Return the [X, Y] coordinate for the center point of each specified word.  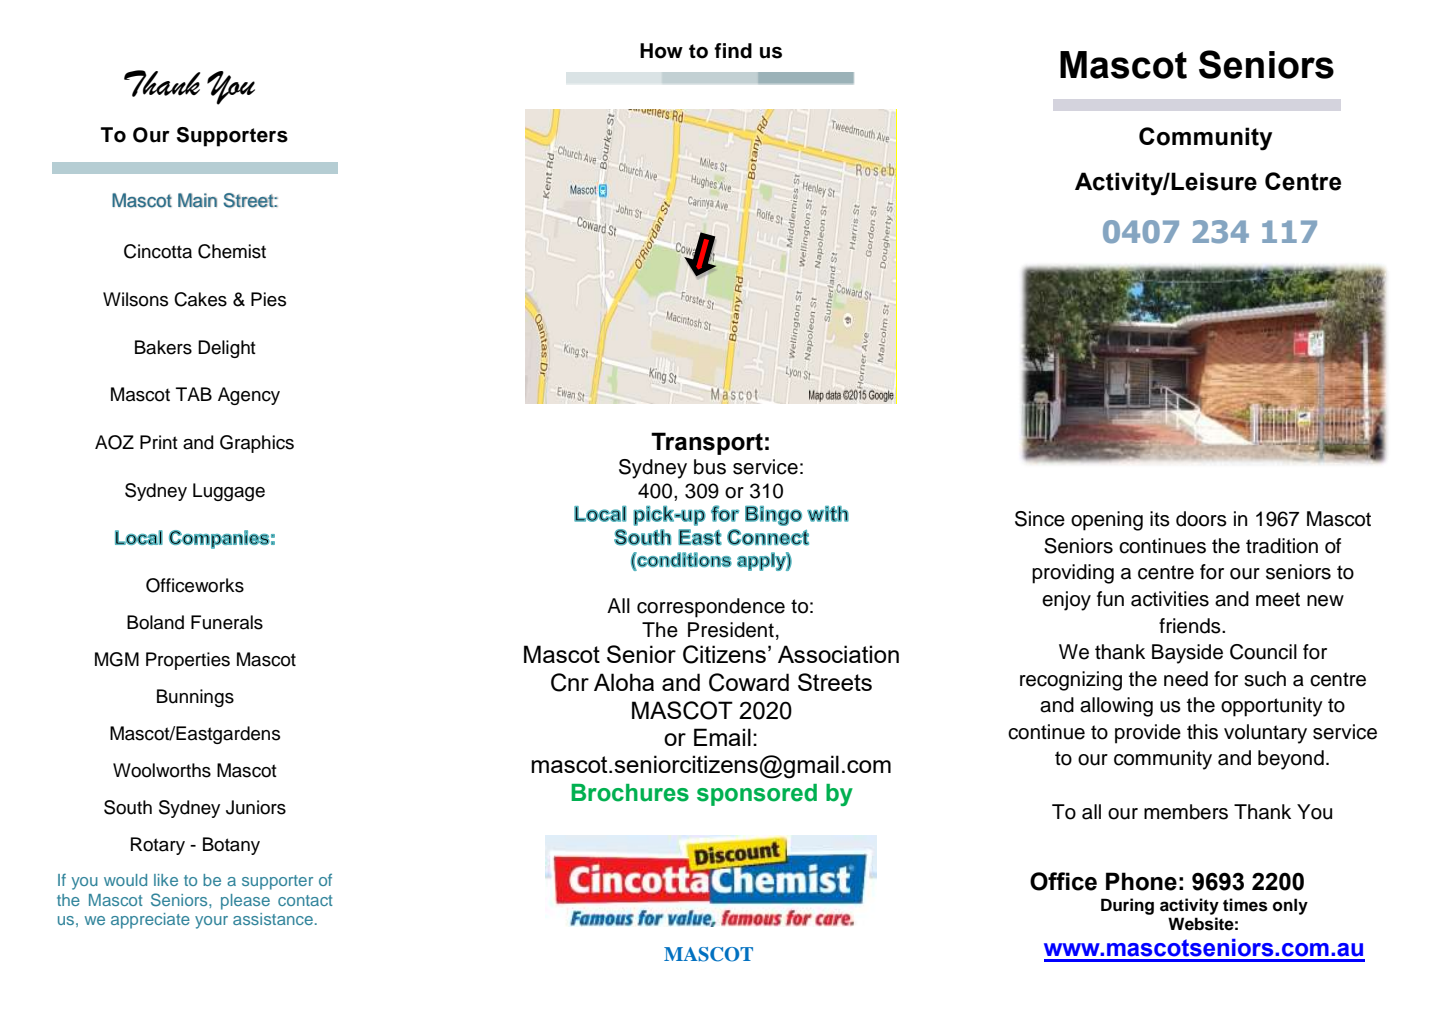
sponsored [757, 795]
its [1160, 519]
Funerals [227, 622]
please [245, 902]
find [733, 51]
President [731, 630]
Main [197, 200]
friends [1191, 626]
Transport [707, 443]
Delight [227, 349]
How [661, 51]
